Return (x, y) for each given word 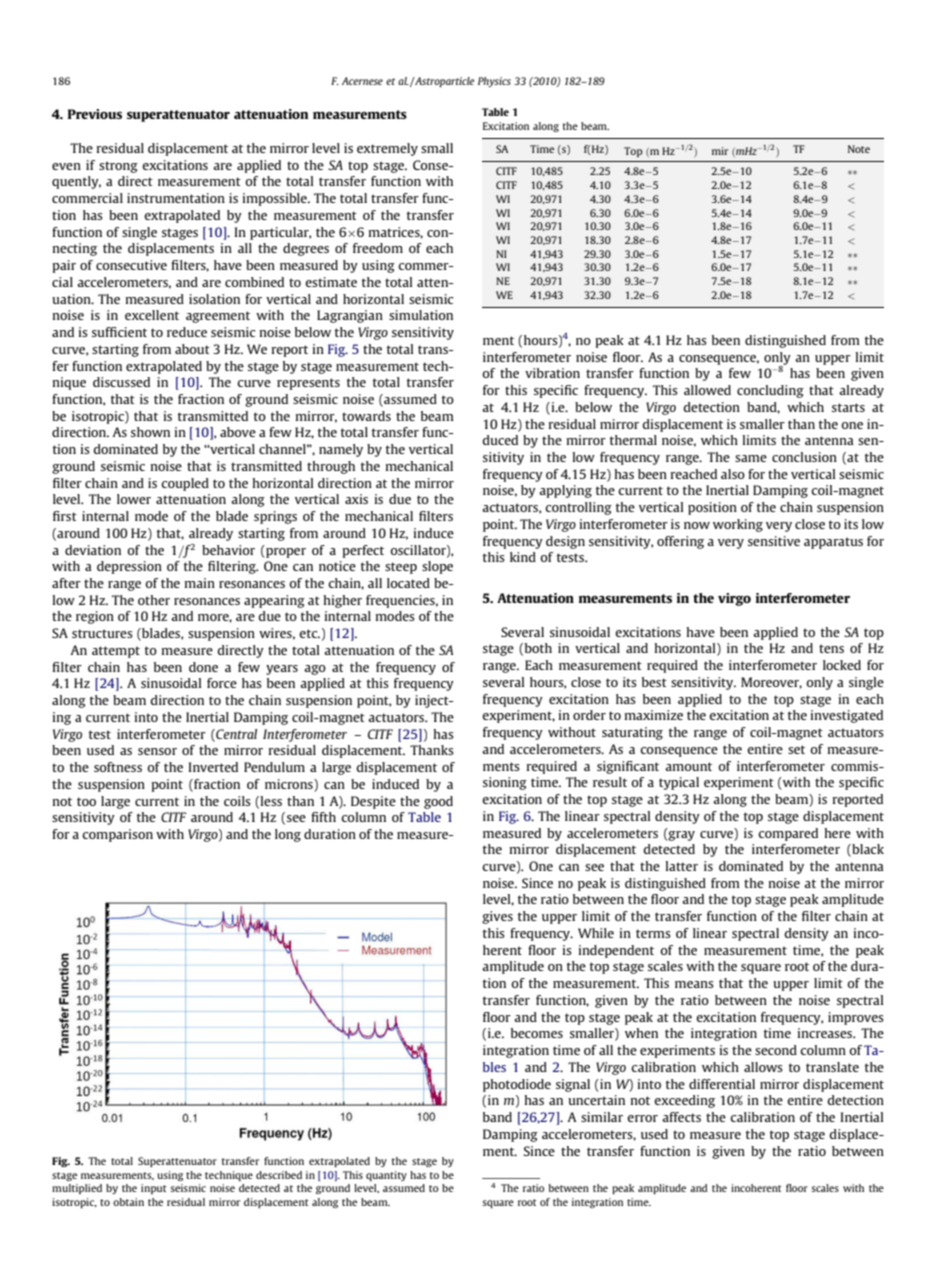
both (538, 648)
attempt (116, 652)
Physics (494, 82)
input (154, 1189)
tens (831, 648)
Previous (95, 114)
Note (859, 149)
